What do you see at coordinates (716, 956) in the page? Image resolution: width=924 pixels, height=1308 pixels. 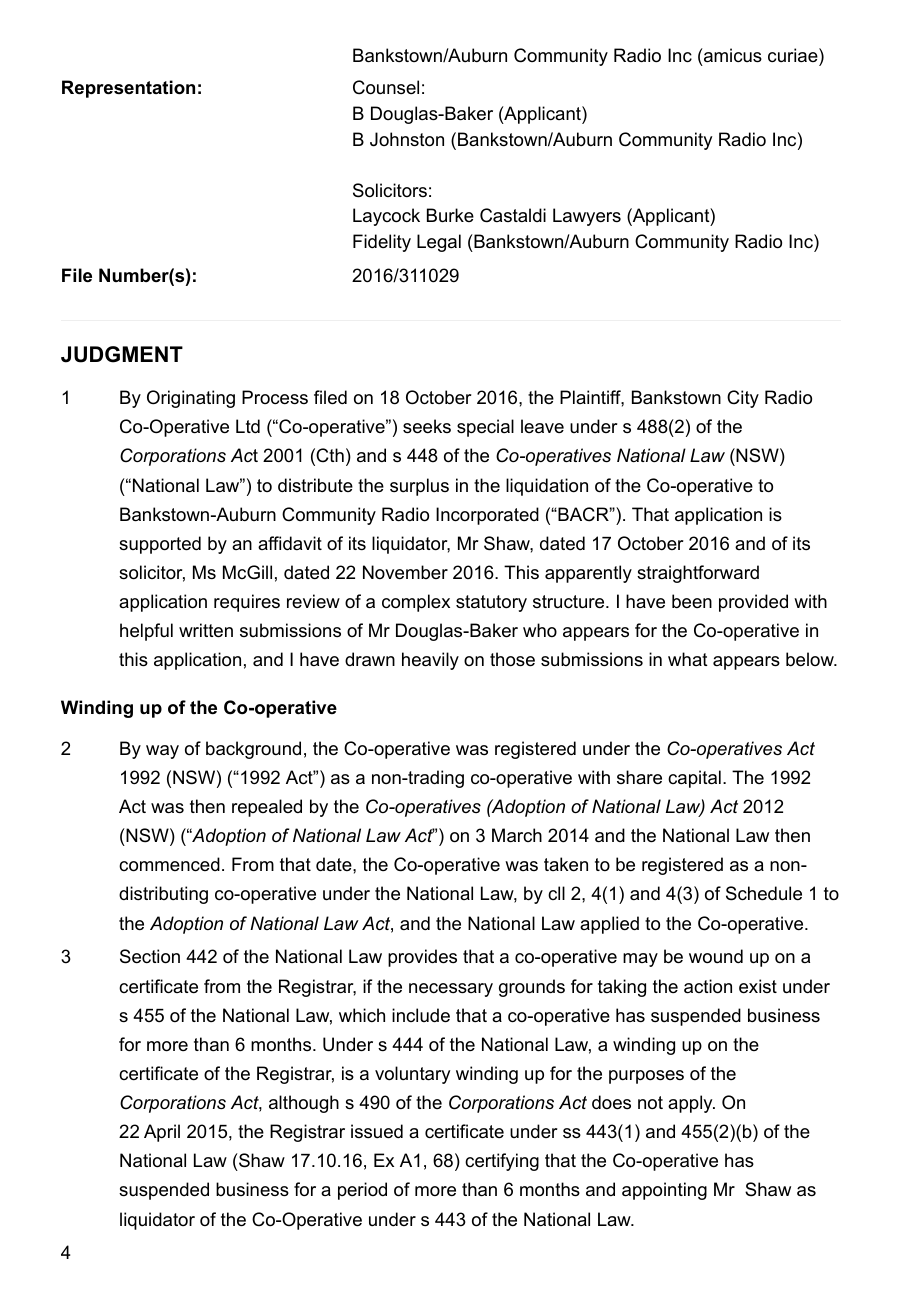 I see `wound` at bounding box center [716, 956].
